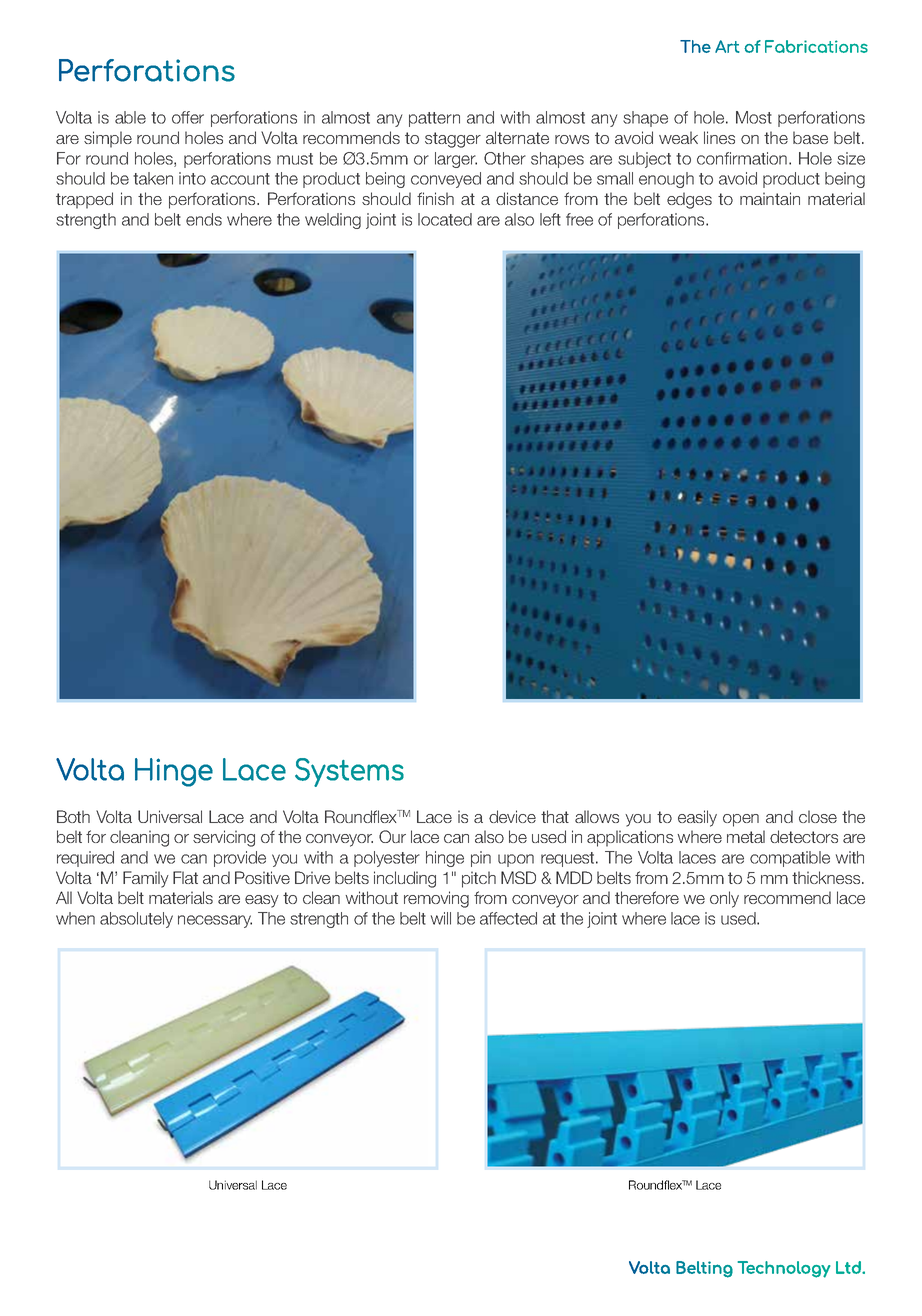  Describe the element at coordinates (512, 816) in the document. I see `device` at that location.
